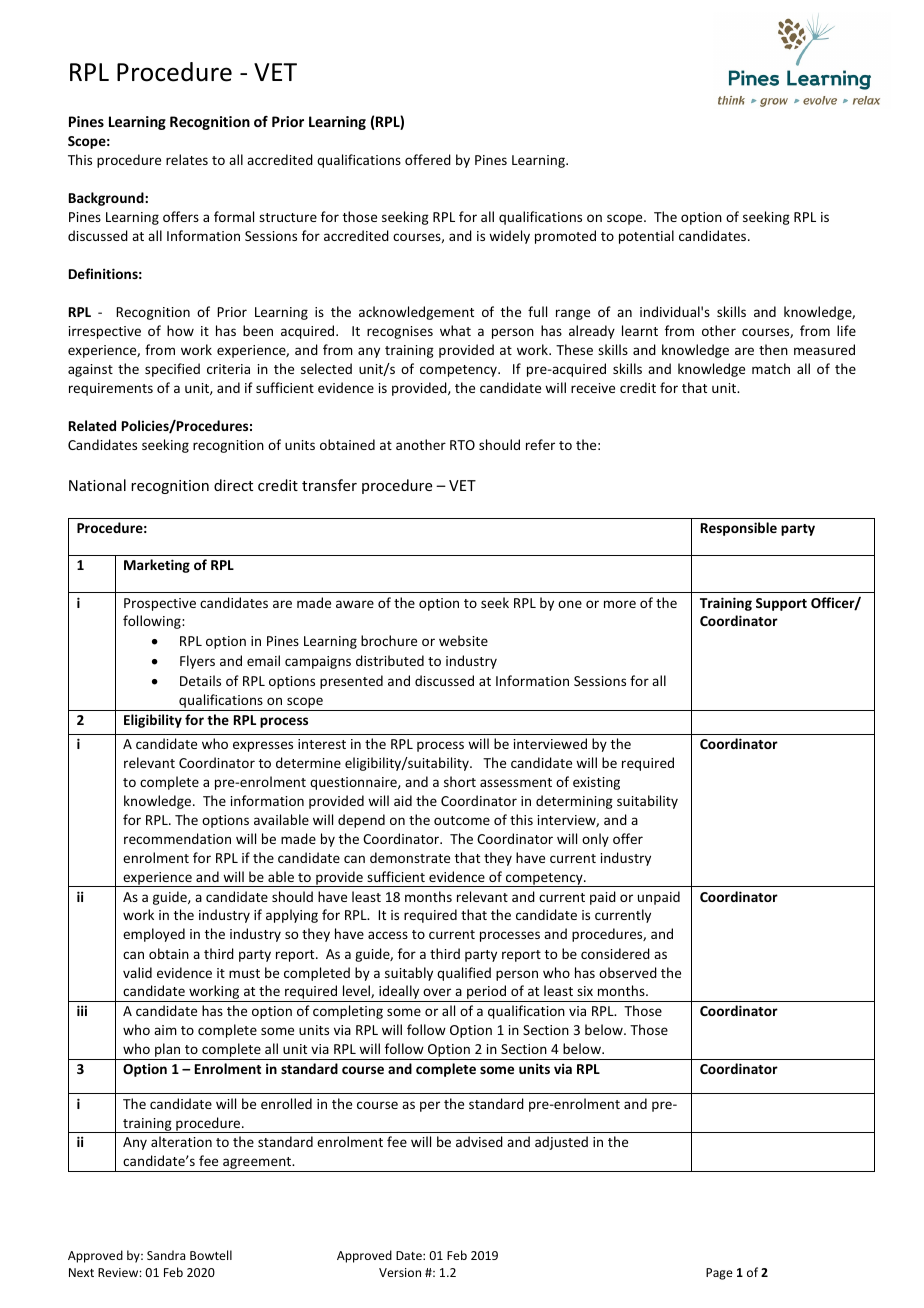 The image size is (924, 1308). Describe the element at coordinates (137, 972) in the document. I see `valid` at that location.
